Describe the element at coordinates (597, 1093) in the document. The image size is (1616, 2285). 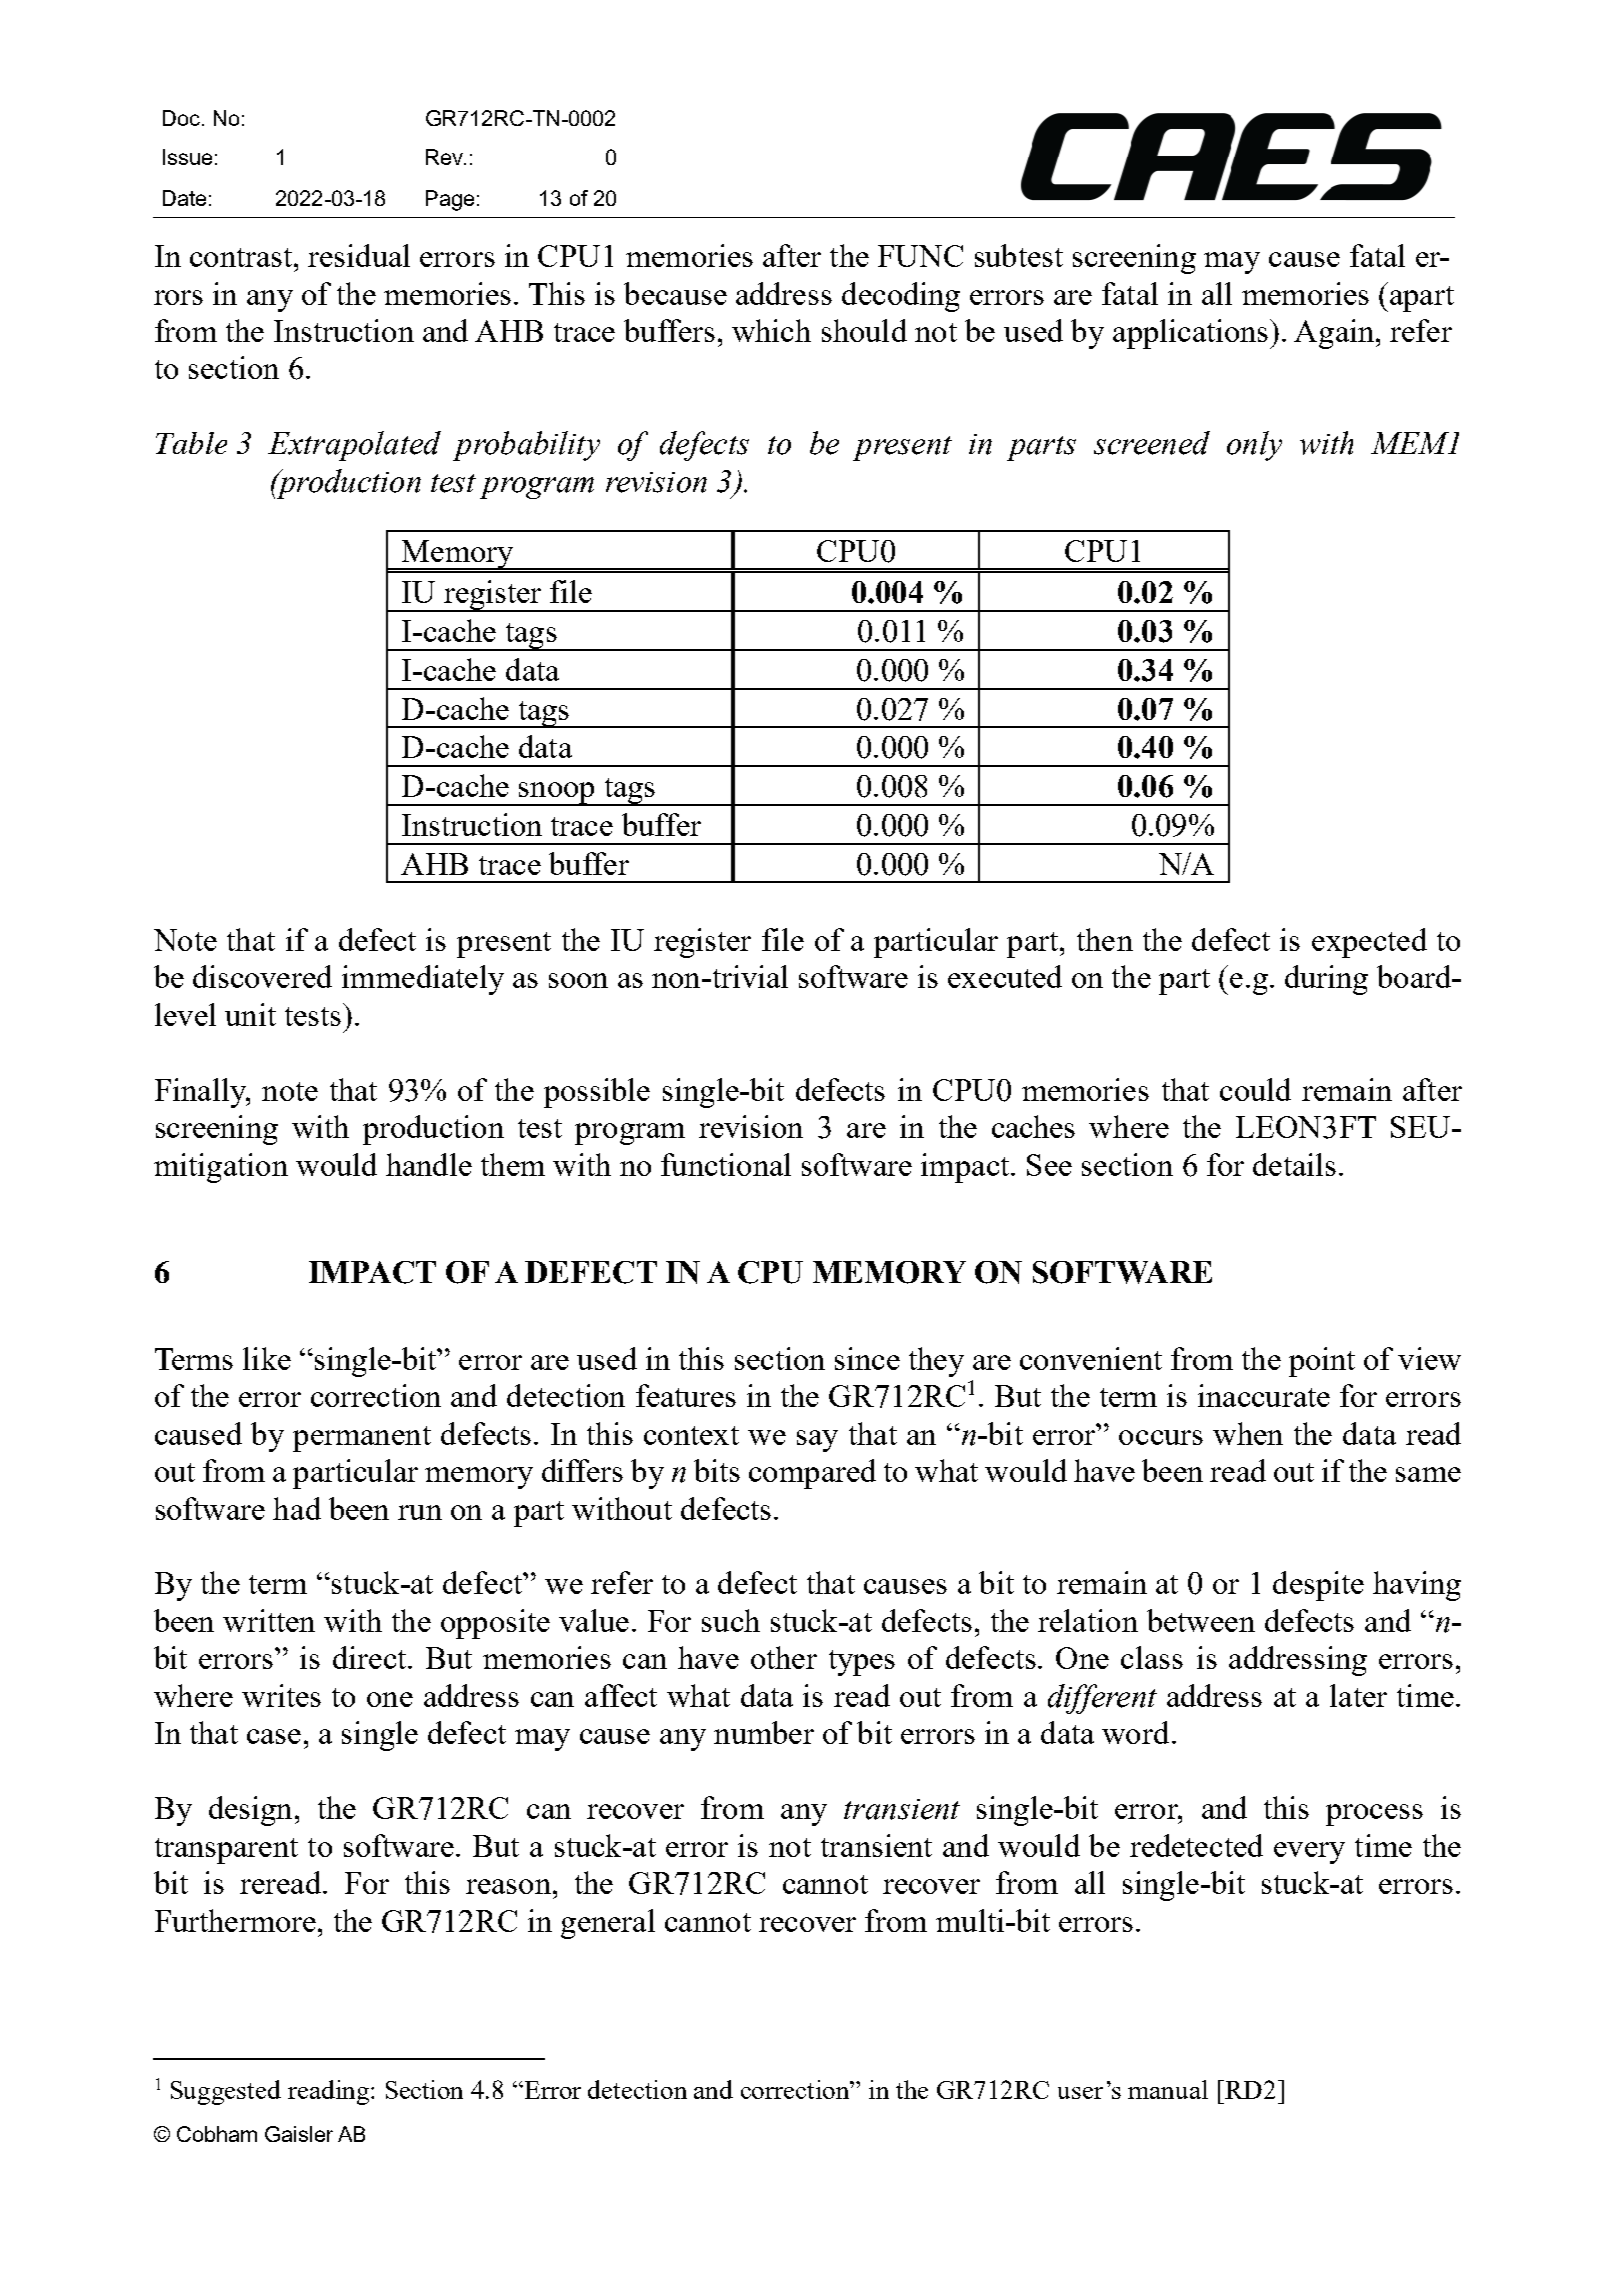
I see `possible` at that location.
